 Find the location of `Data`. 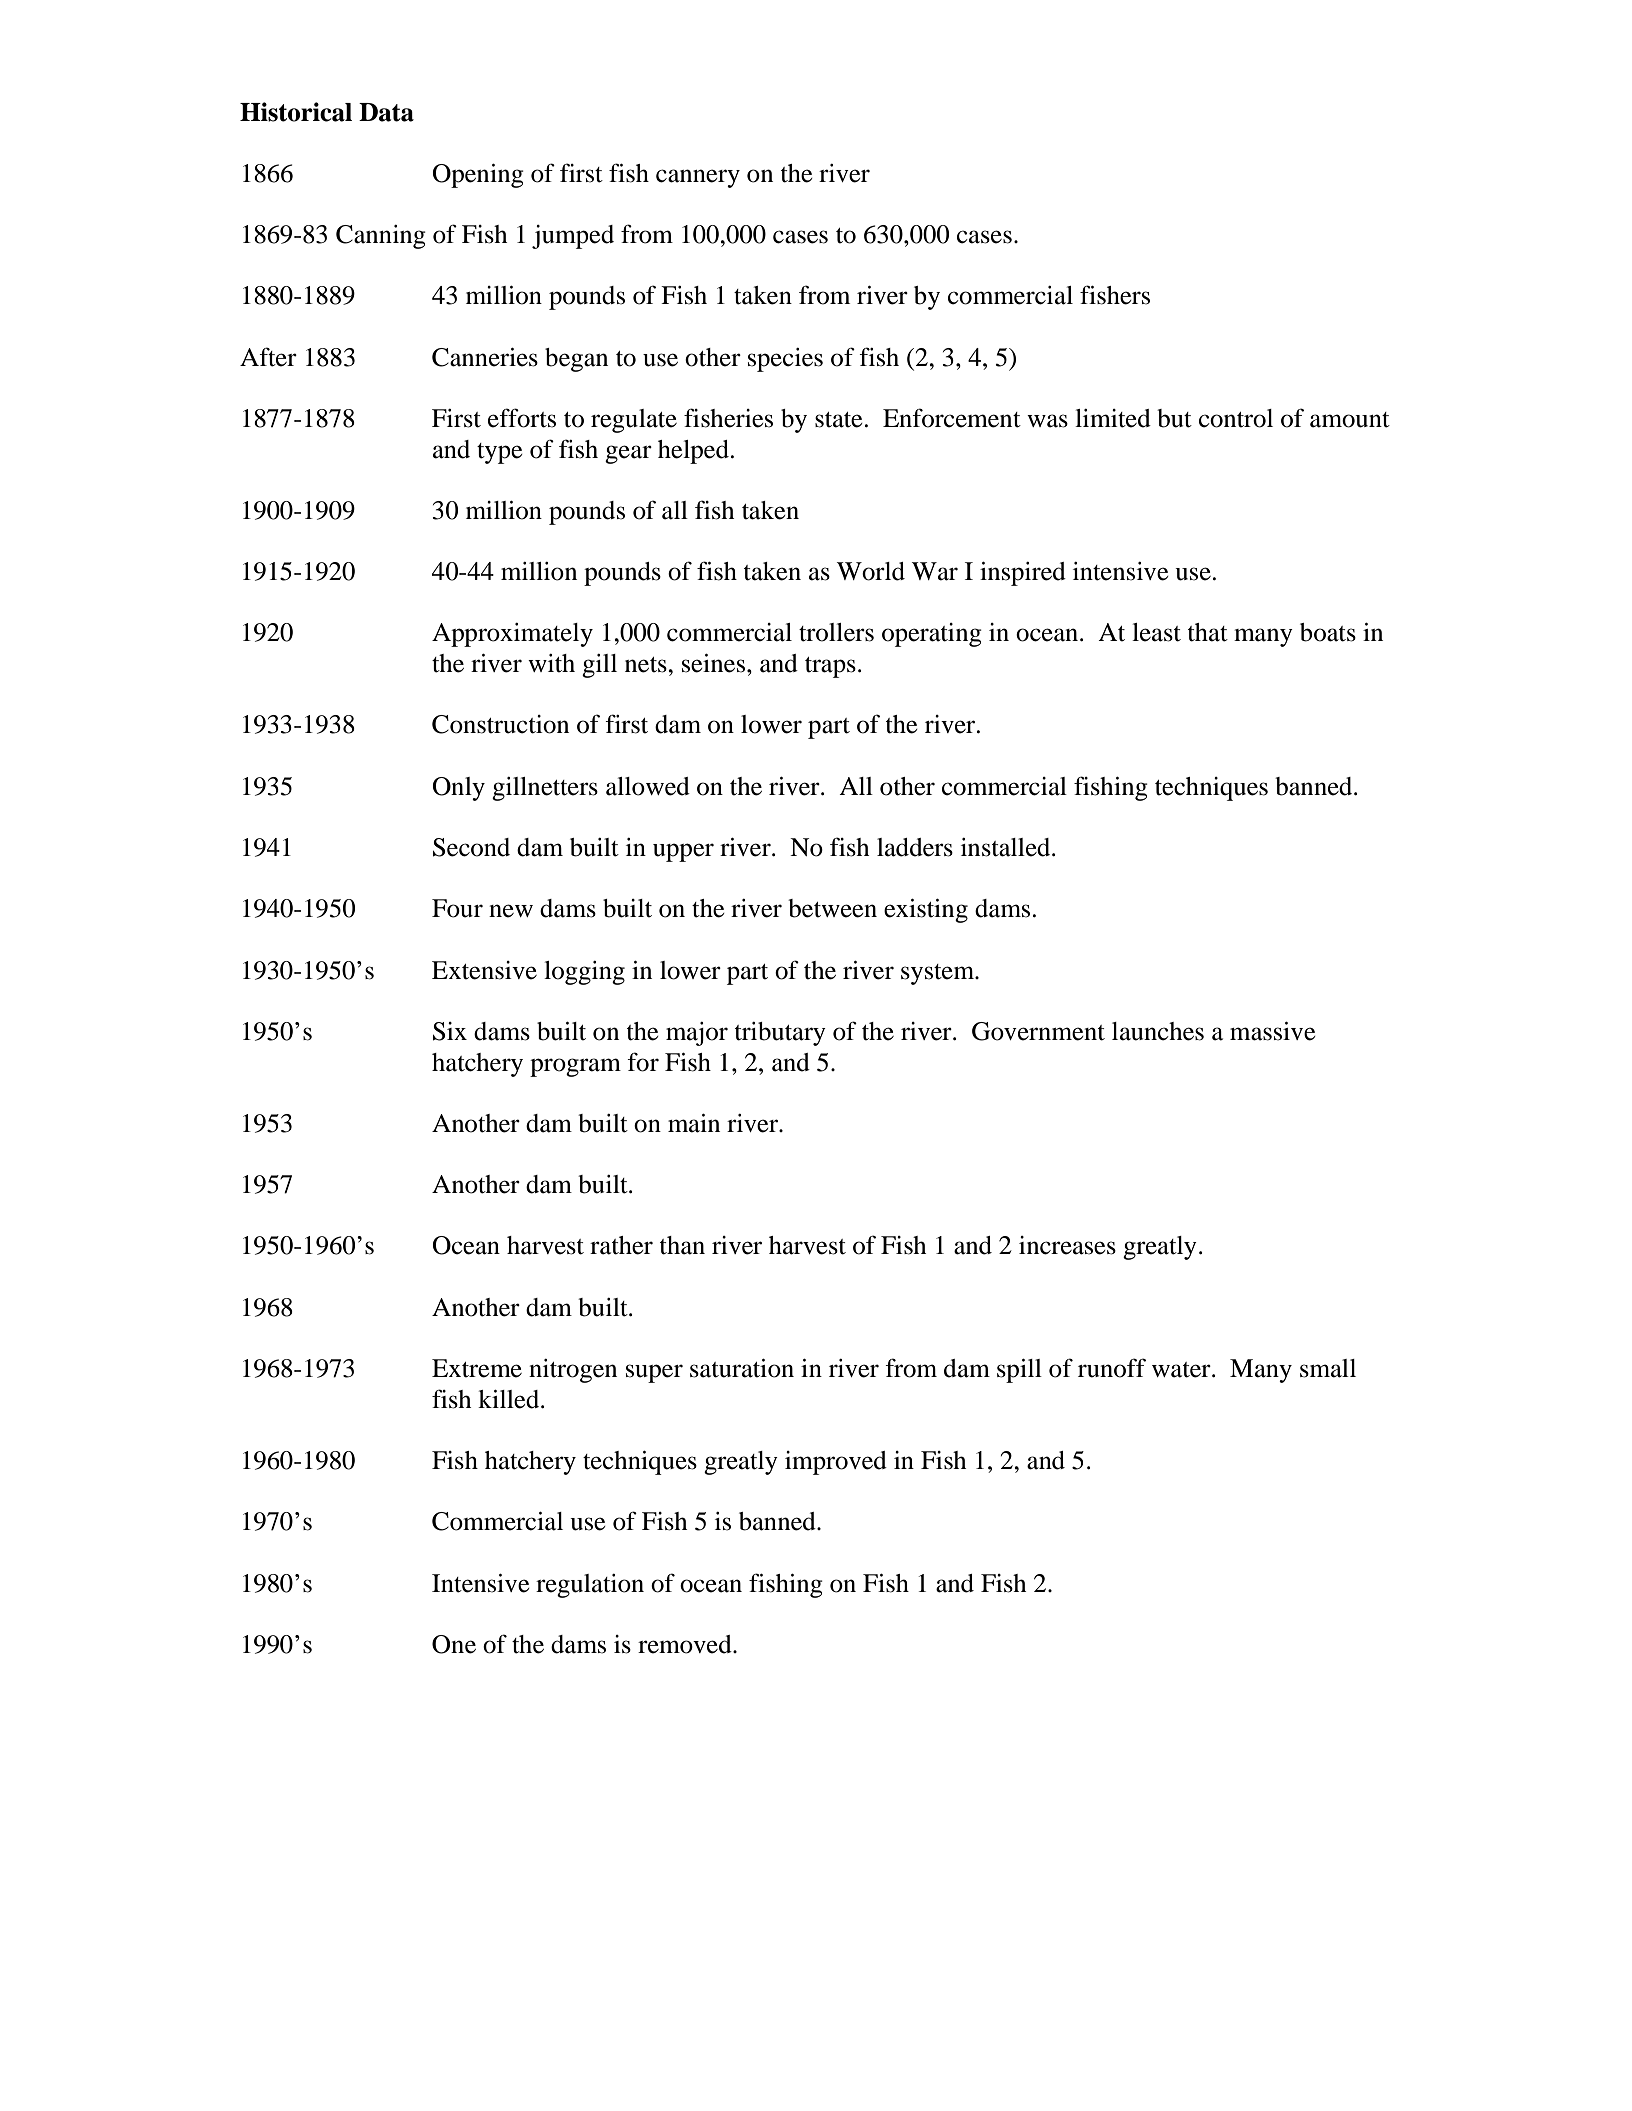

Data is located at coordinates (386, 112).
